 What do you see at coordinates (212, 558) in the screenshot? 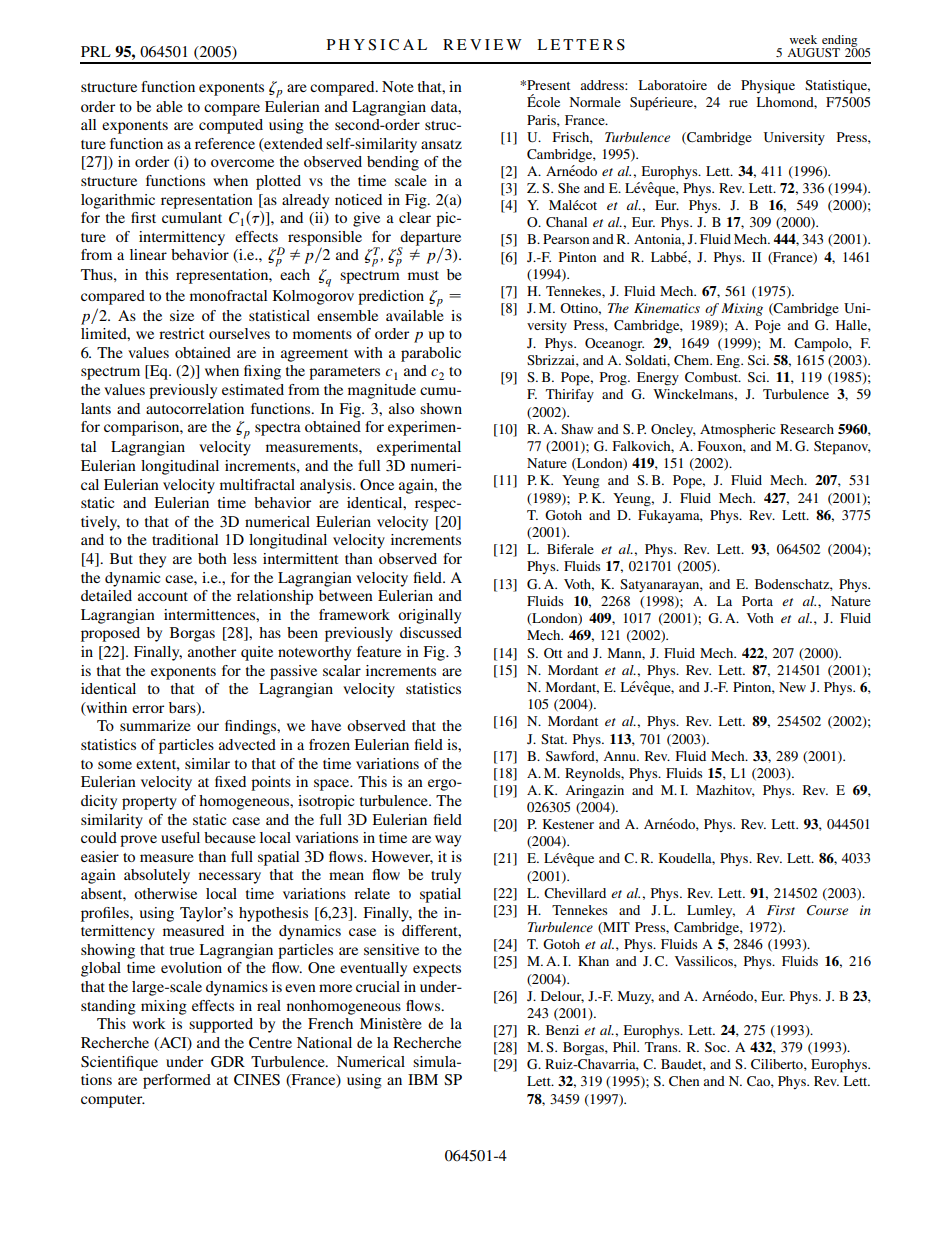
I see `both` at bounding box center [212, 558].
